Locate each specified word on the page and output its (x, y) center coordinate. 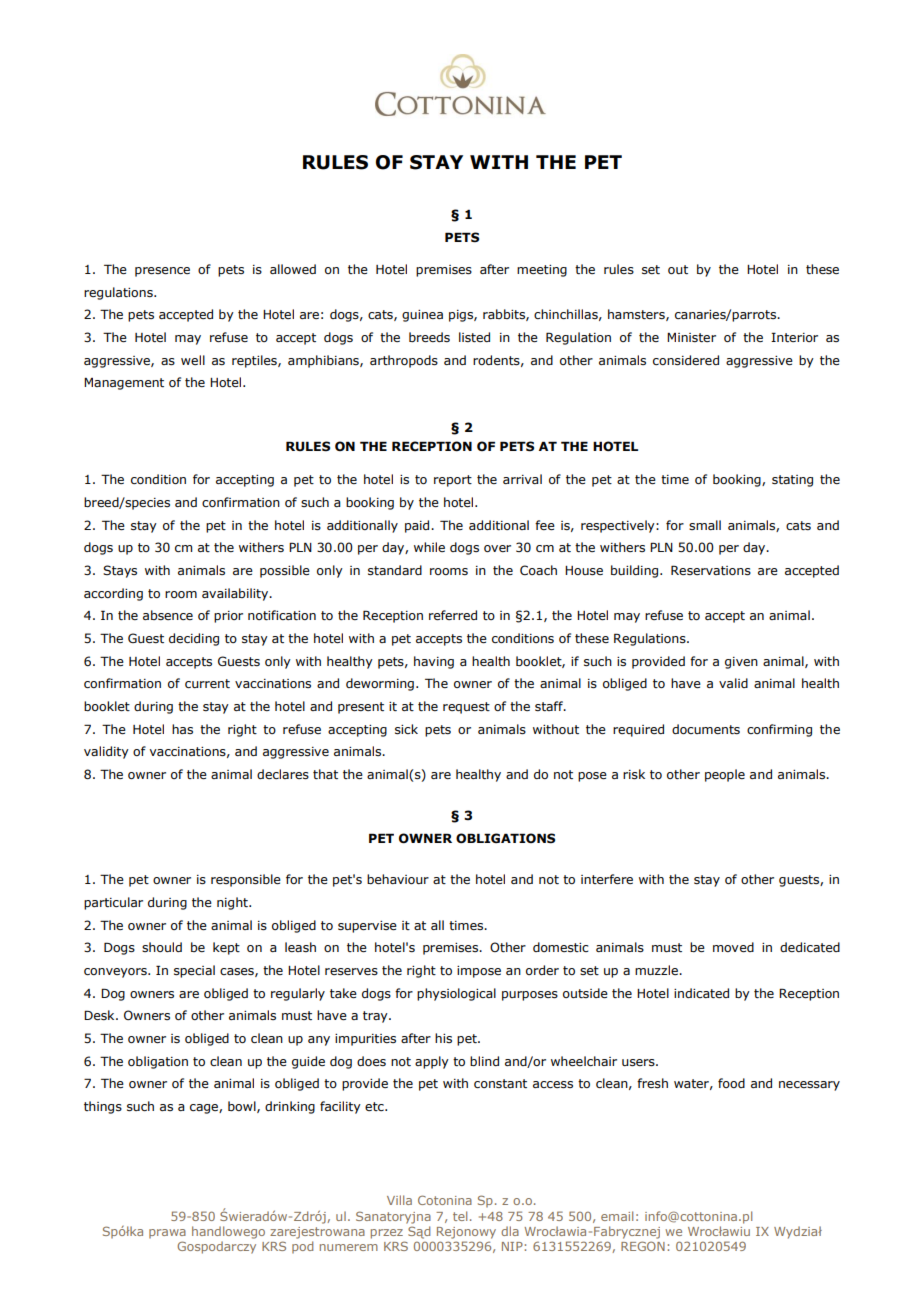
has (182, 729)
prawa (167, 1234)
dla (510, 1231)
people (725, 775)
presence (162, 272)
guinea (422, 316)
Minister (691, 337)
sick (406, 729)
